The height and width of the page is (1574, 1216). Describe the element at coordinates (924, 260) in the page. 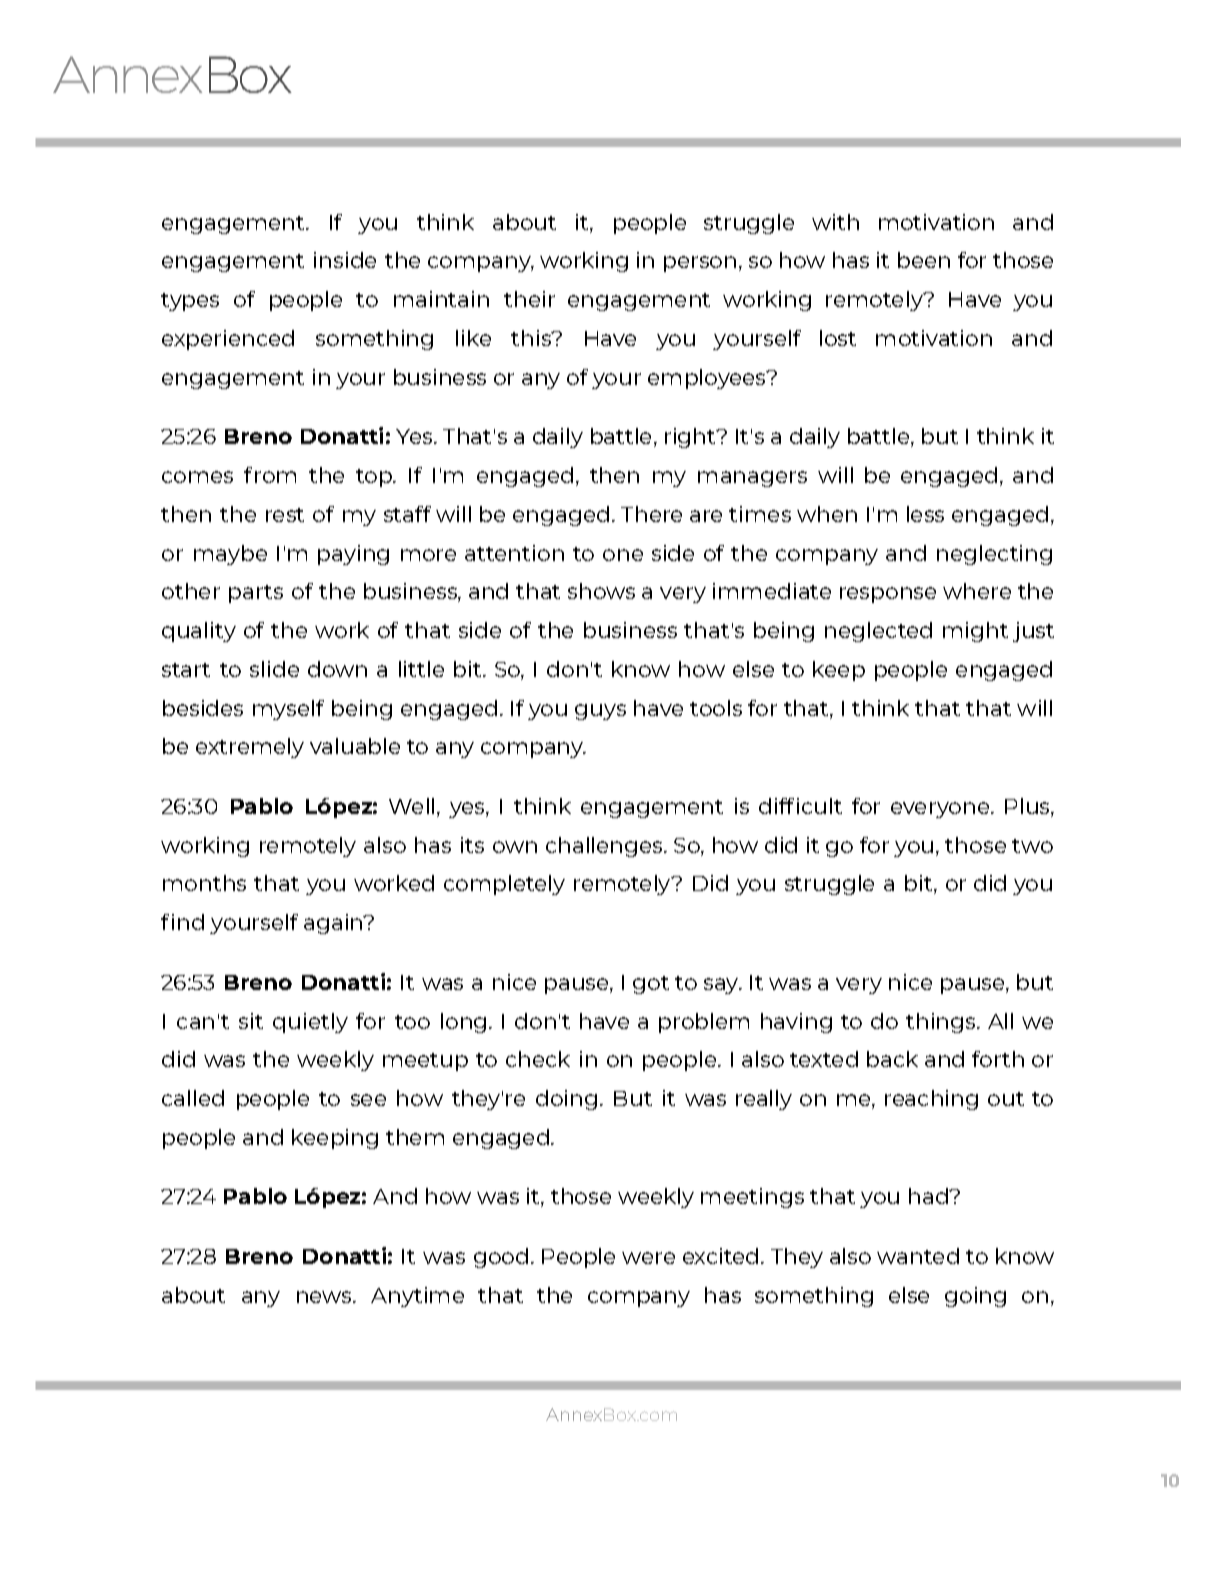

I see `been` at that location.
